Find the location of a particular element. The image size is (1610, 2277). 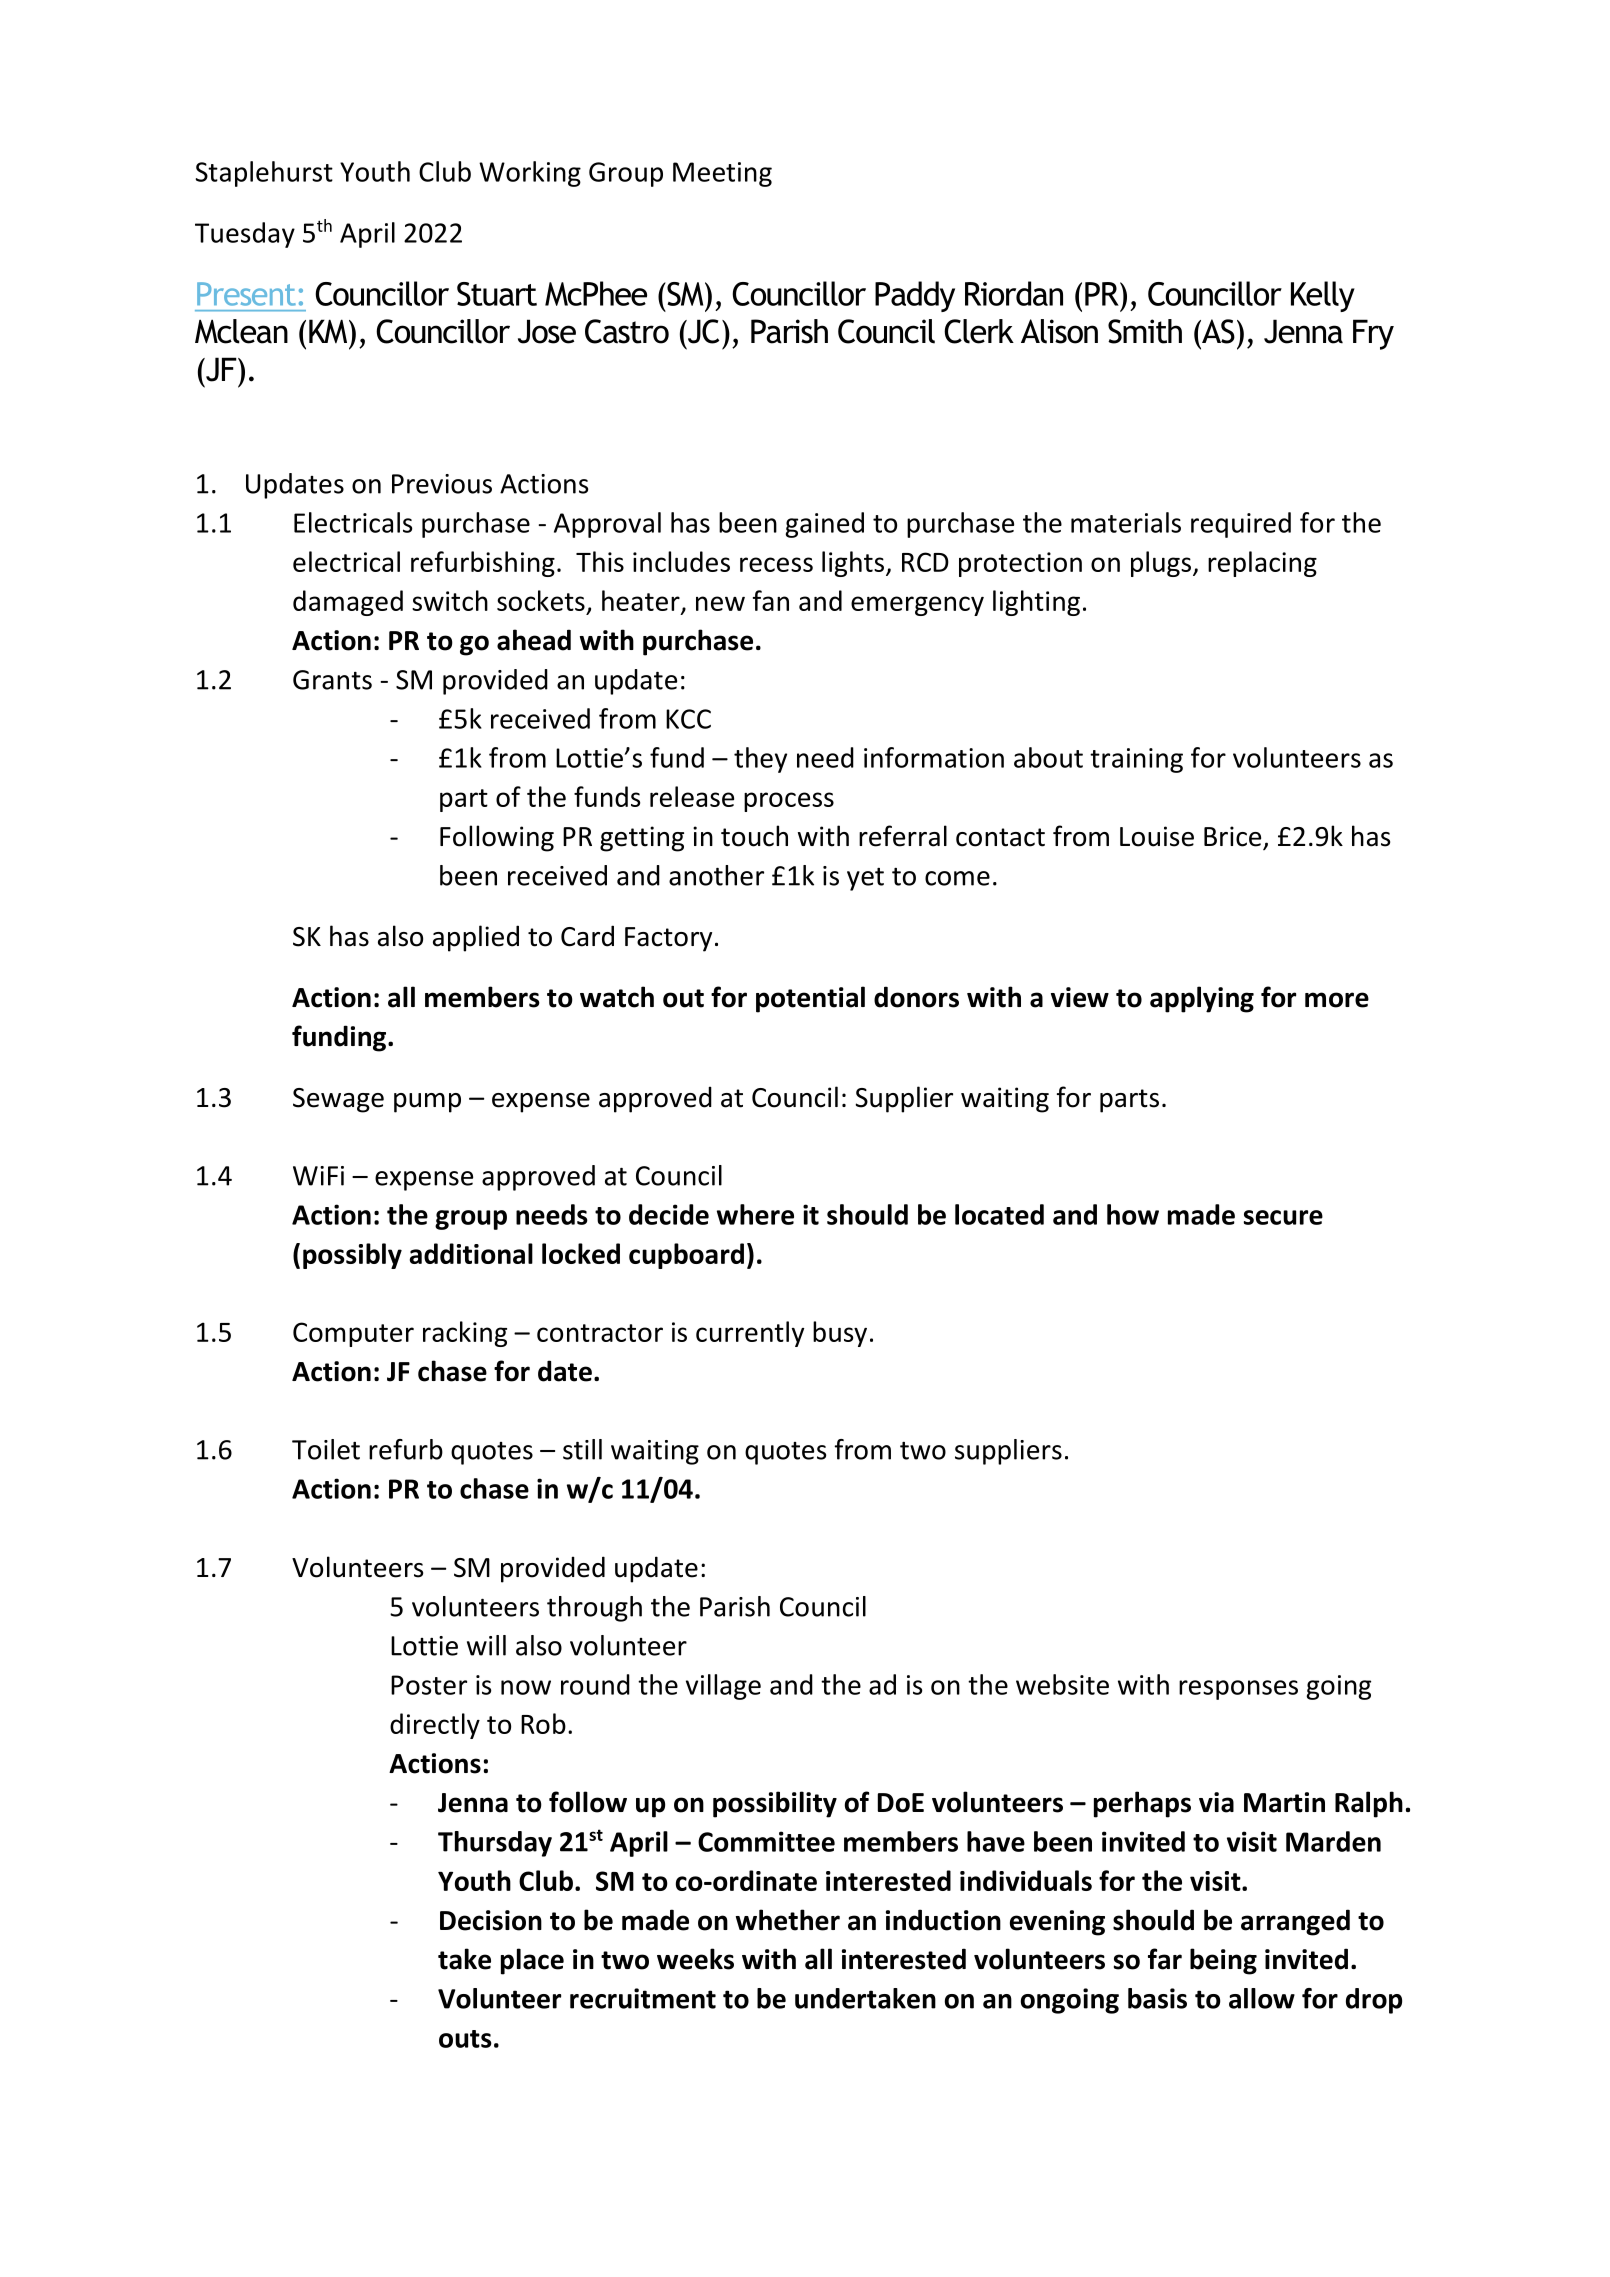

Meeting is located at coordinates (722, 174).
